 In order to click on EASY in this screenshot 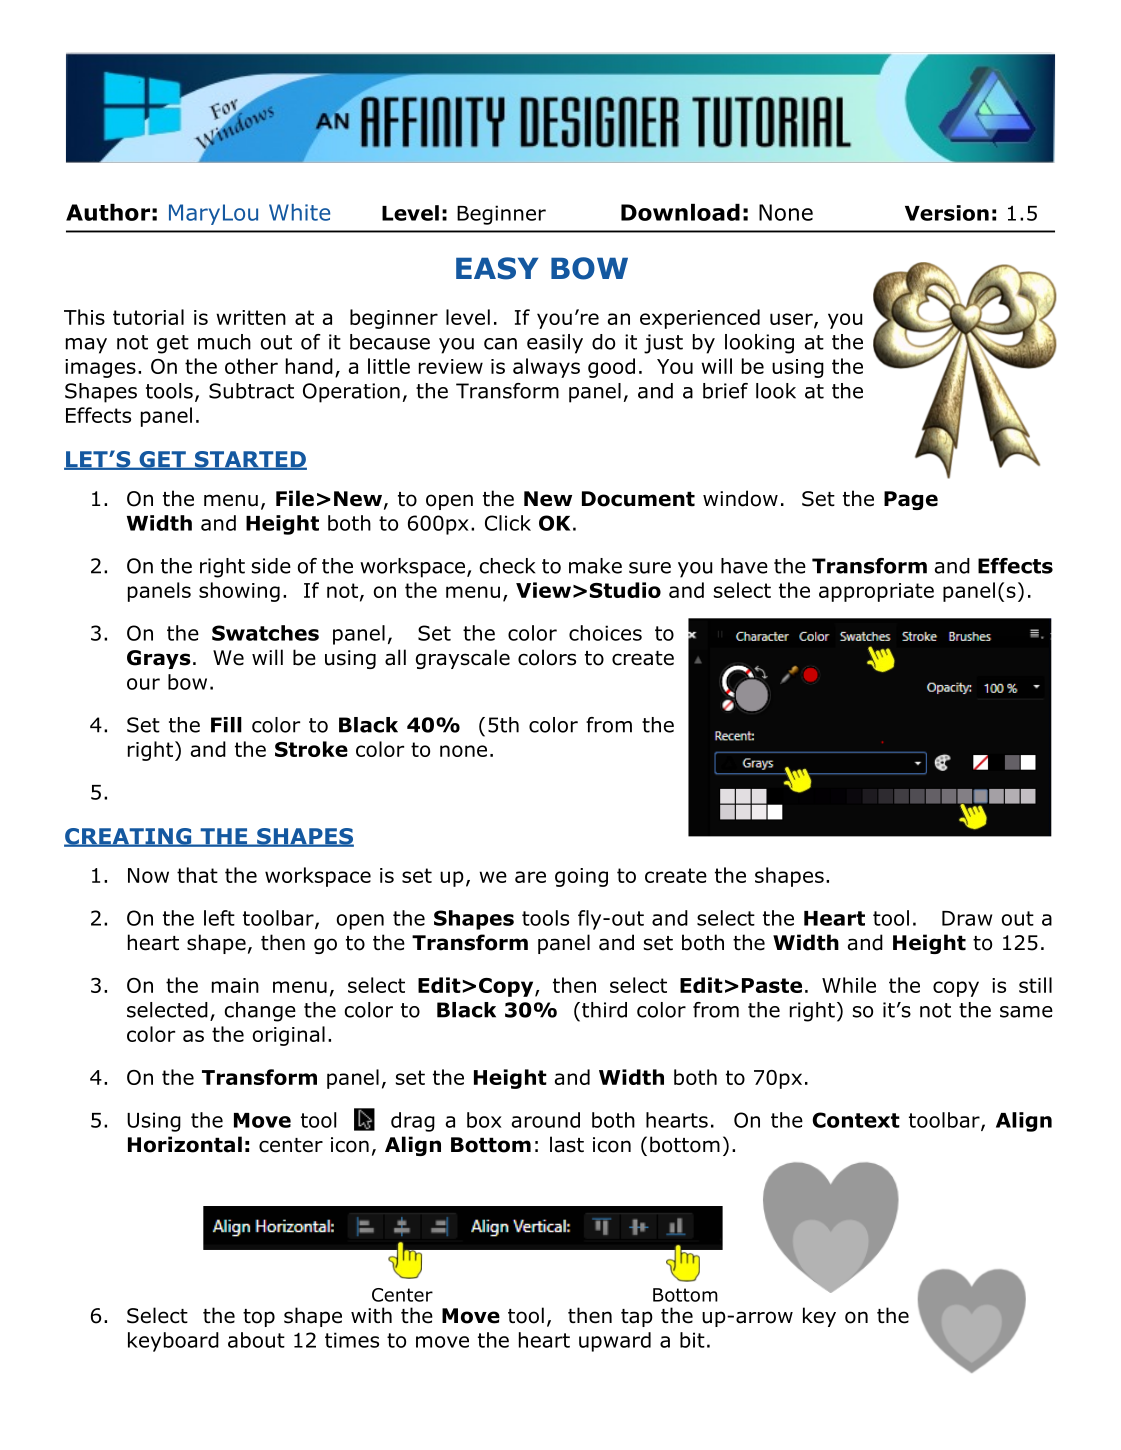, I will do `click(497, 268)`.
